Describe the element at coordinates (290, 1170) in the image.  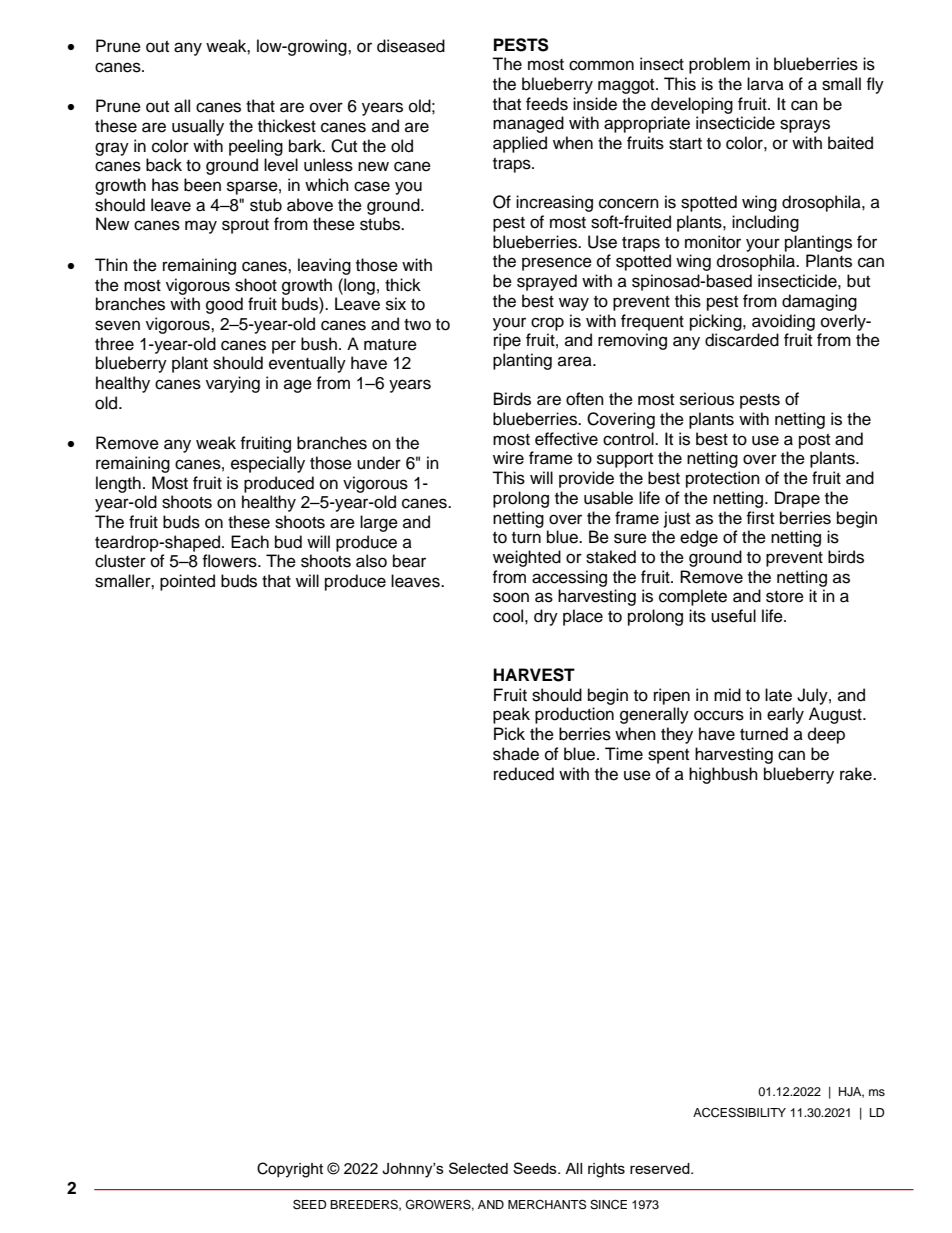
I see `Copyright` at that location.
